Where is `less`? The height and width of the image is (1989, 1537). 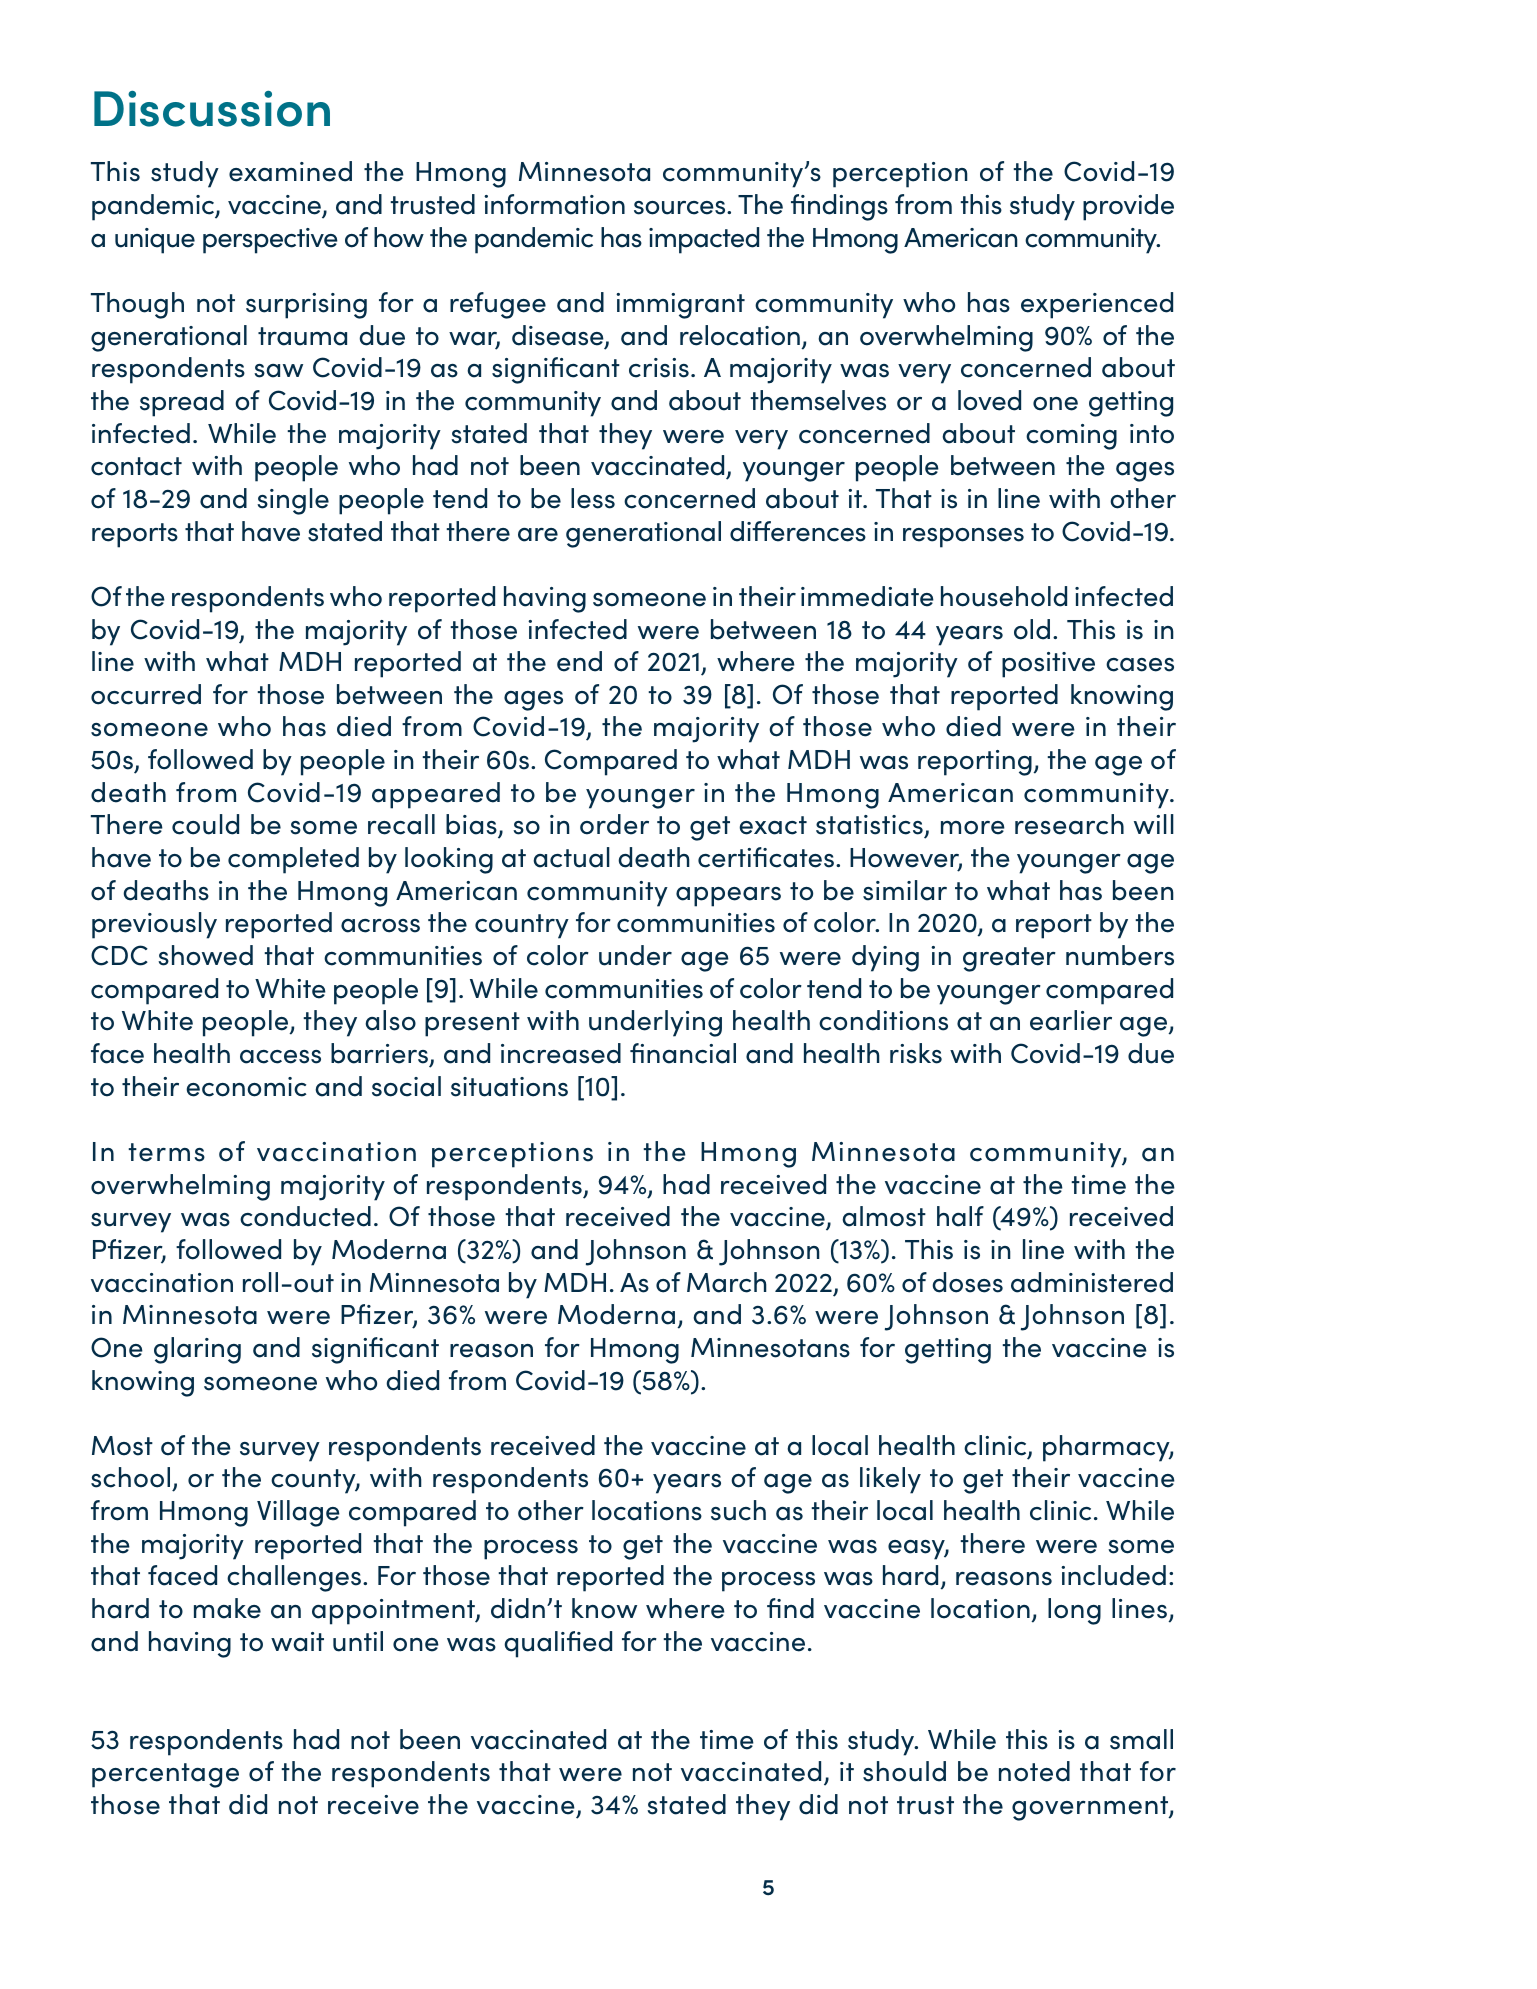 less is located at coordinates (593, 498).
